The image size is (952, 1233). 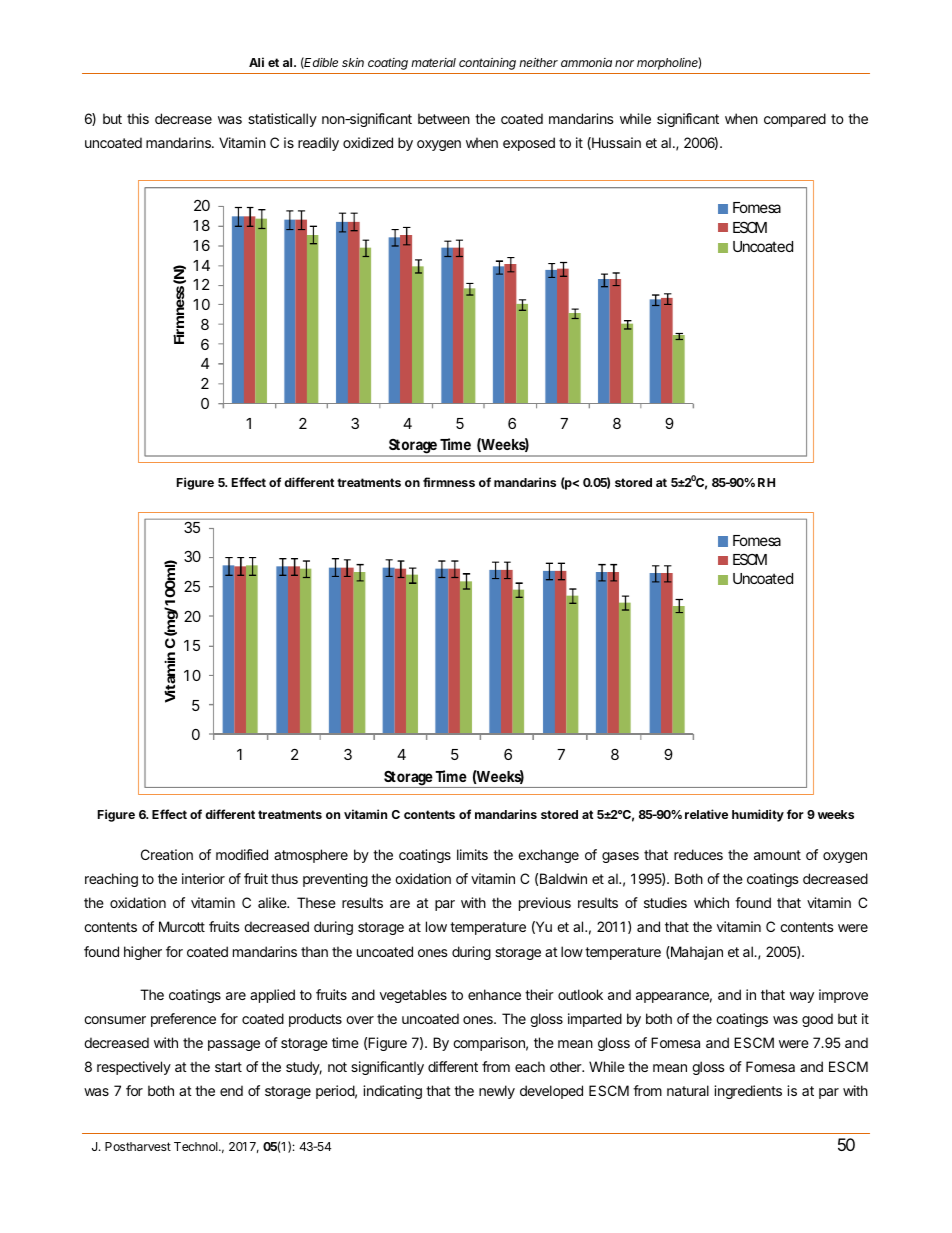 I want to click on Creation, so click(x=167, y=854).
